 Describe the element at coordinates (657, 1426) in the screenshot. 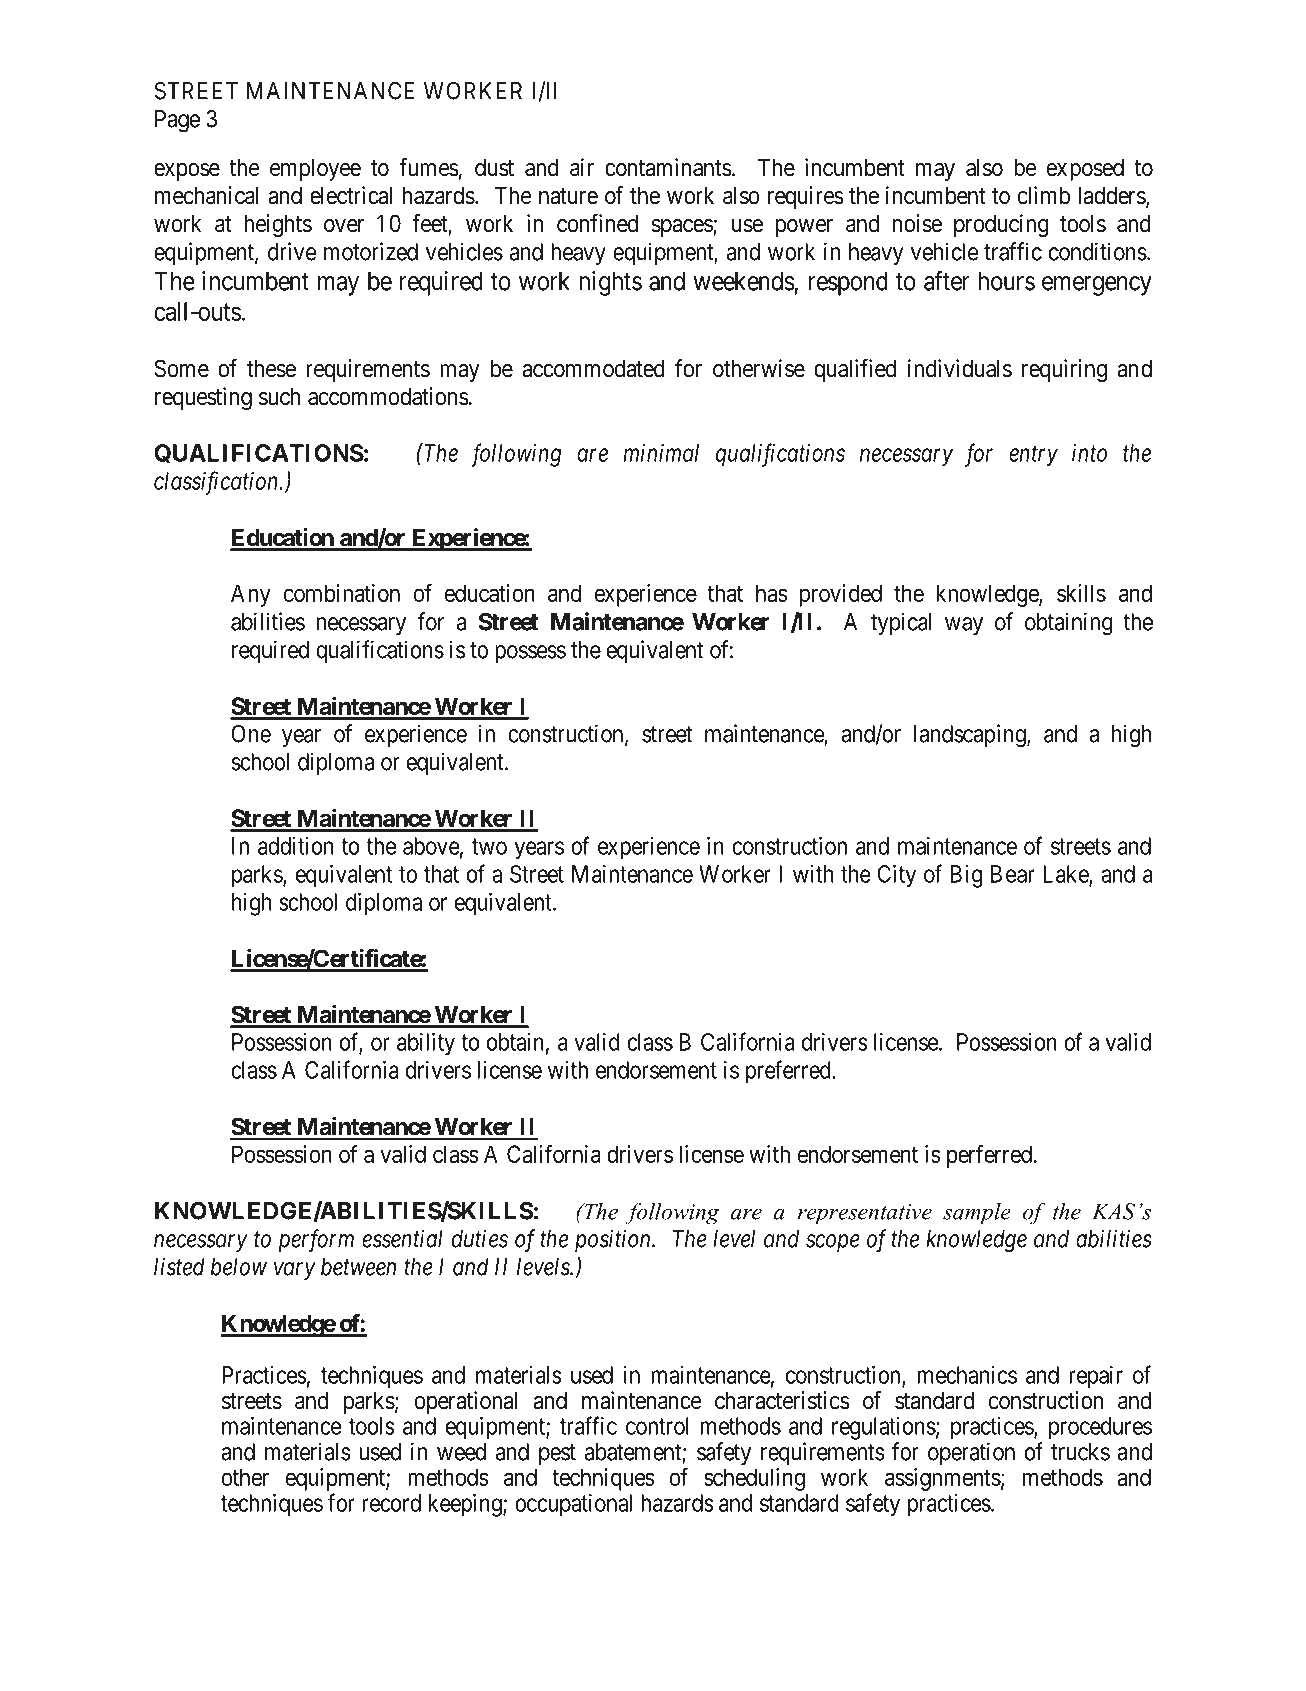

I see `control` at that location.
